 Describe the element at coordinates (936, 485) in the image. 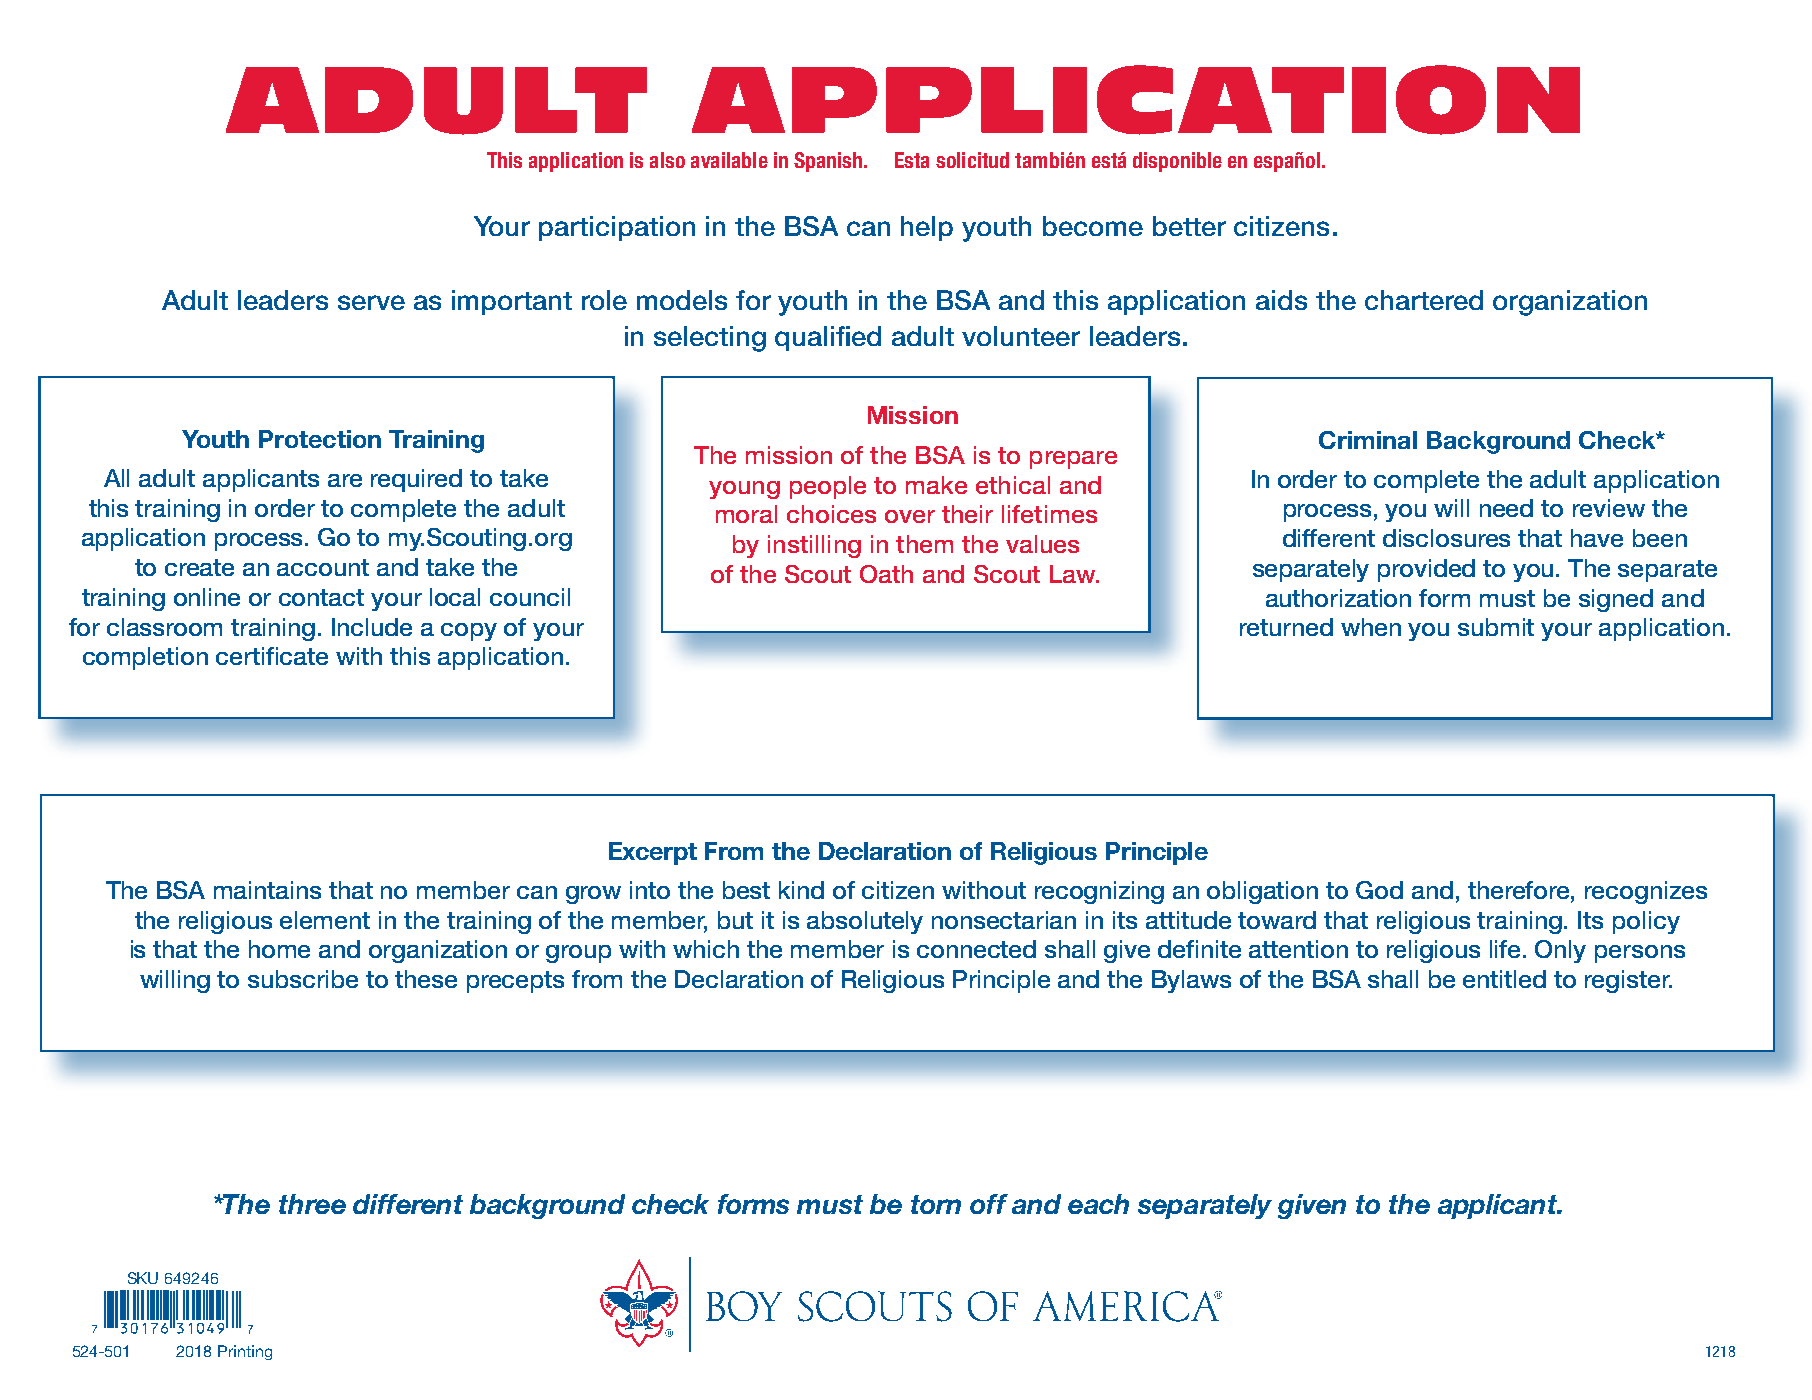

I see `make` at that location.
